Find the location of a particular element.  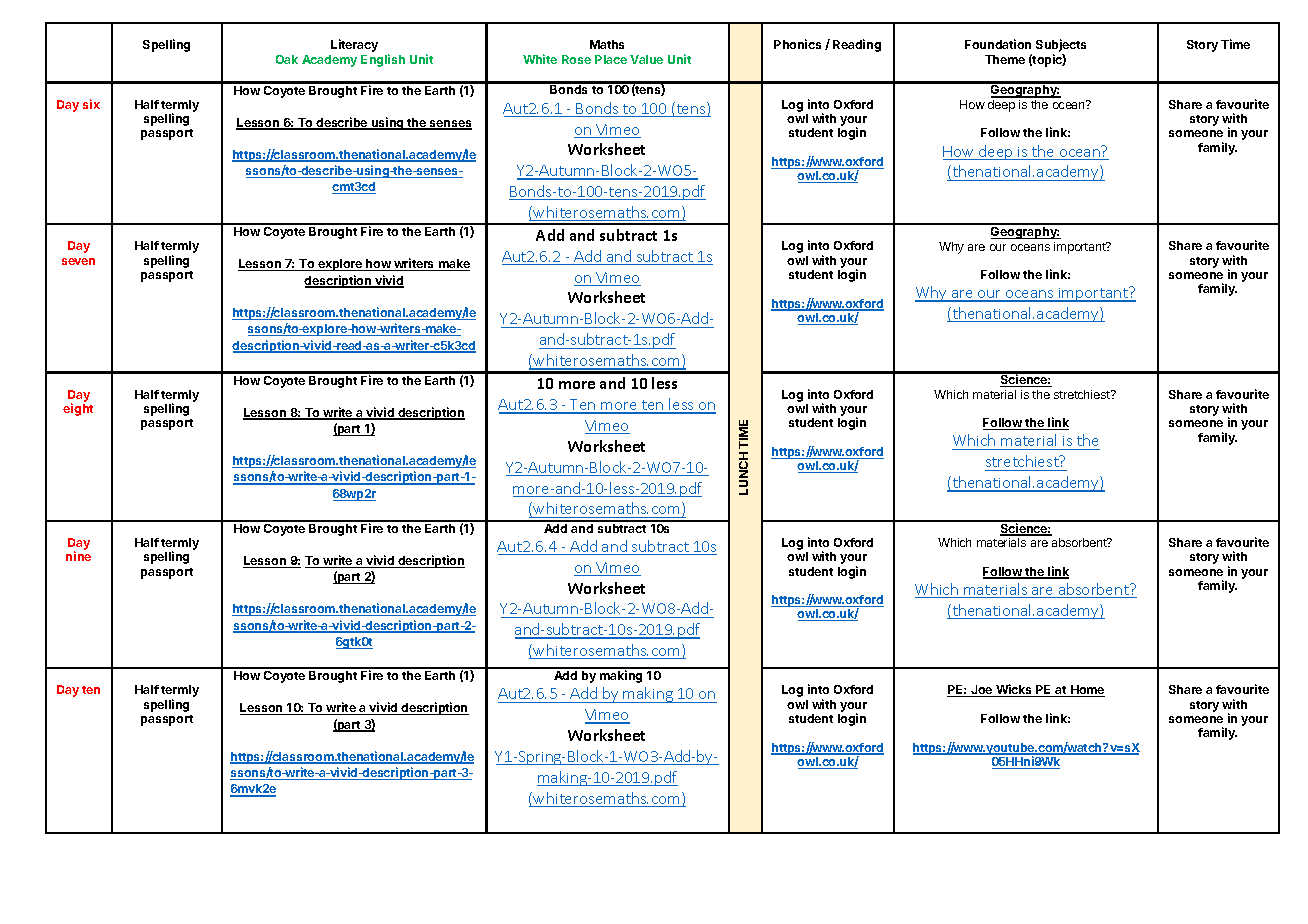

Place is located at coordinates (611, 59).
